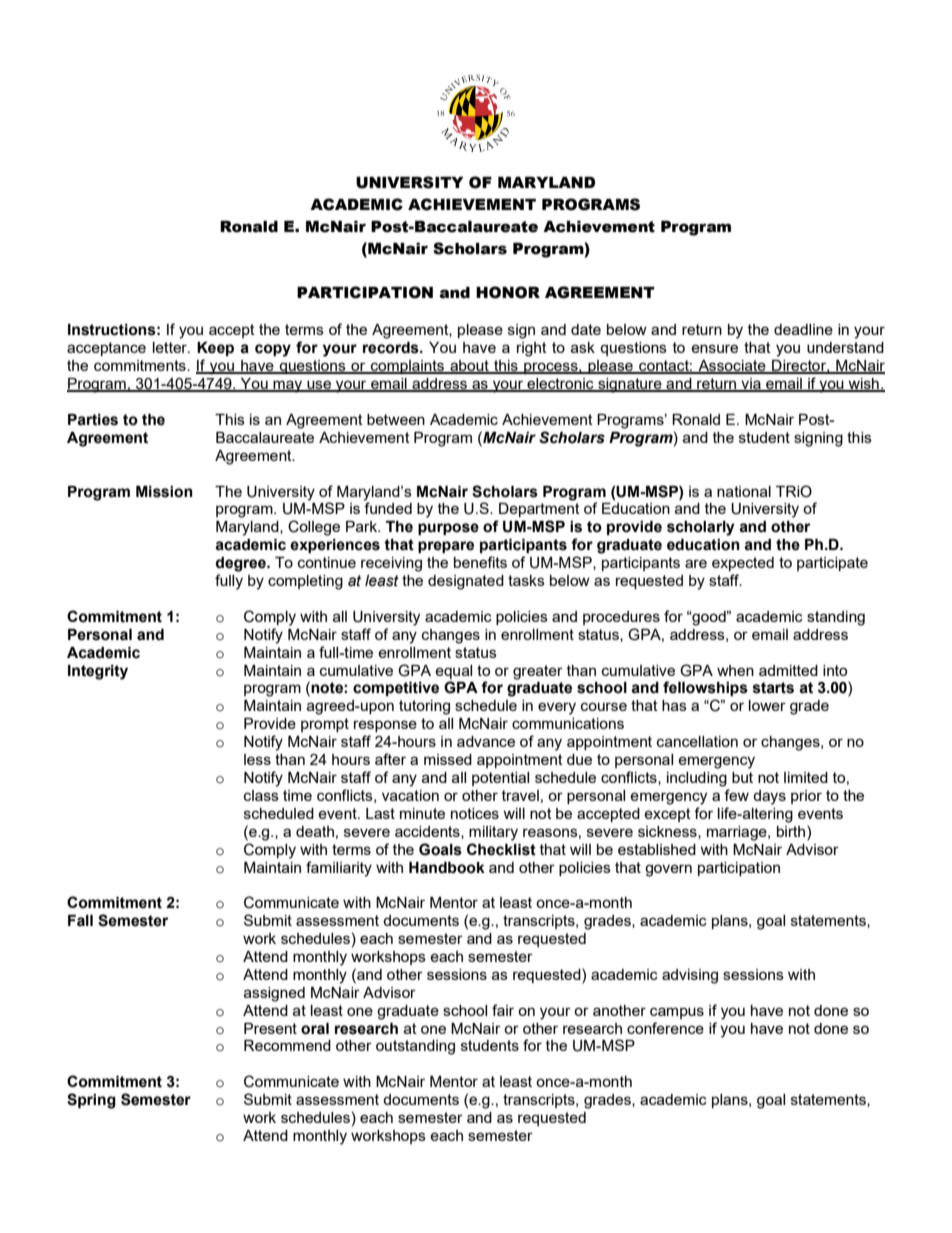 The width and height of the document is (952, 1233). I want to click on expected, so click(743, 564).
